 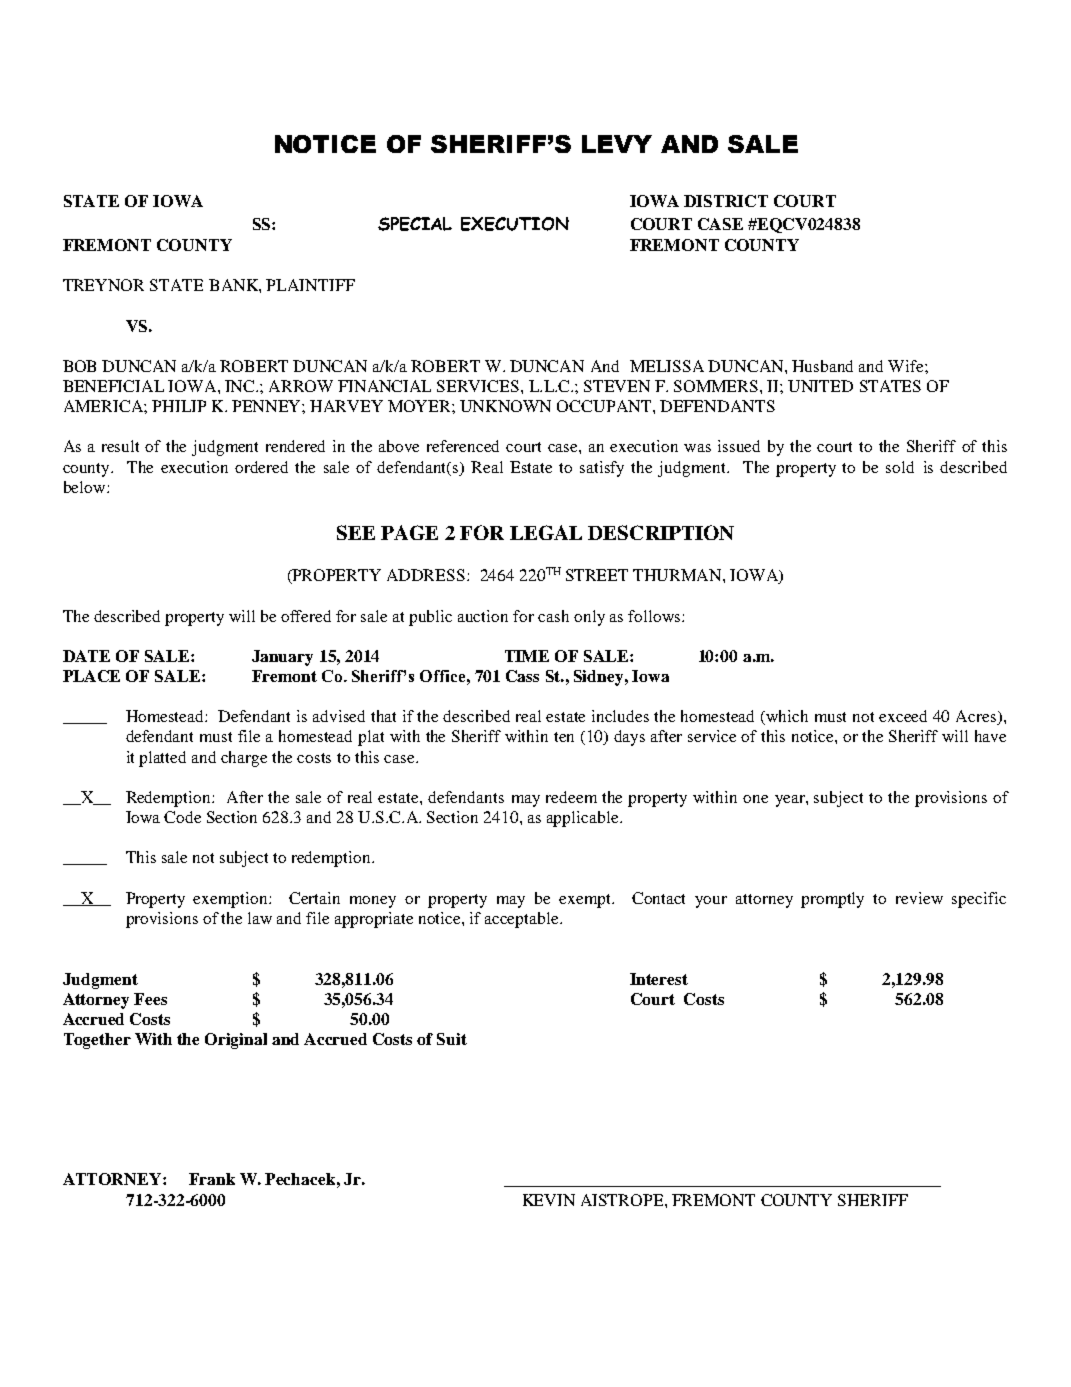 I want to click on Cass, so click(x=522, y=676).
